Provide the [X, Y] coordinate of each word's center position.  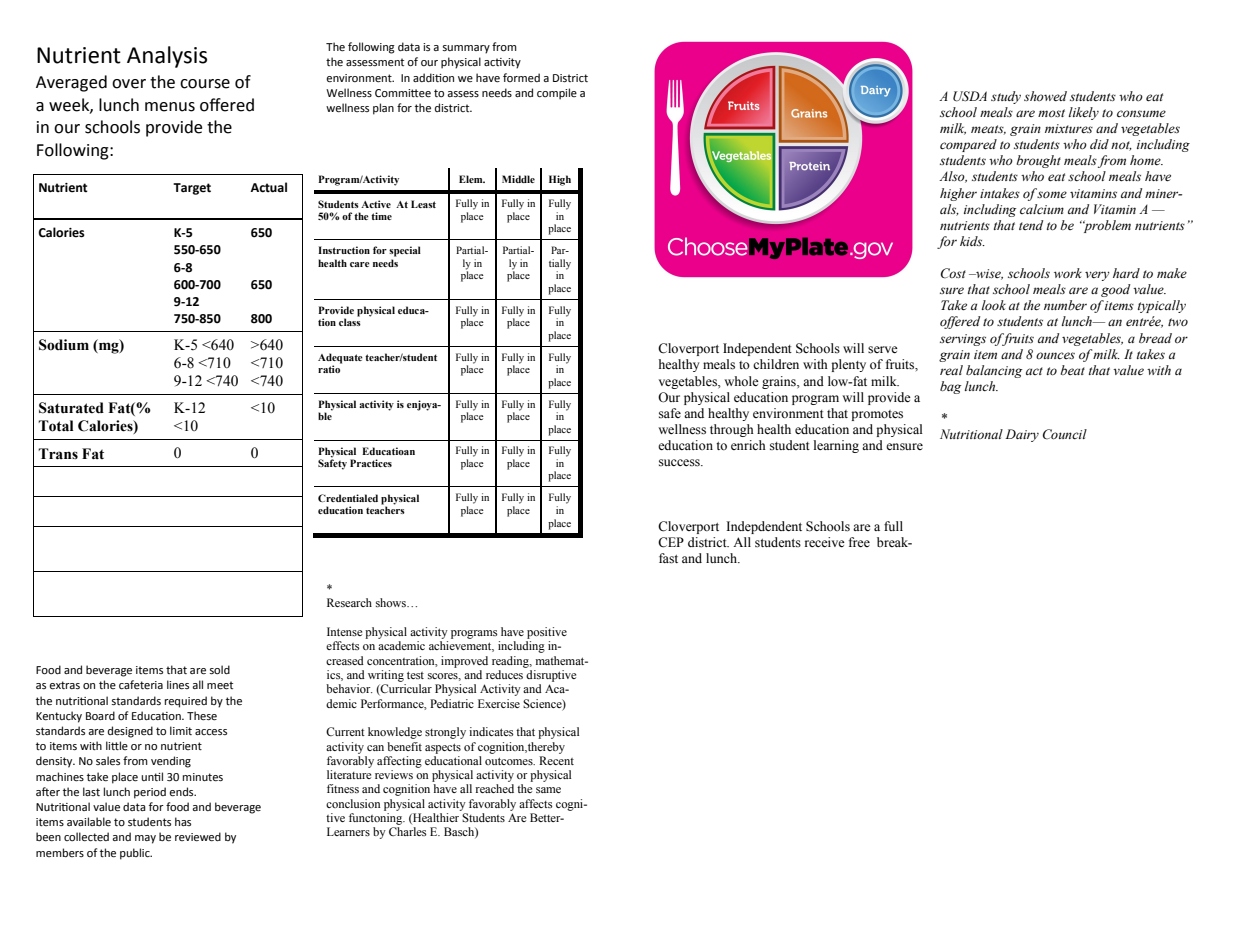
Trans [58, 454]
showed [1045, 96]
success [680, 463]
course [205, 84]
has [183, 821]
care [360, 264]
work [1068, 273]
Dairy [1022, 435]
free [859, 542]
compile [557, 94]
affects [536, 803]
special [405, 251]
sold [220, 669]
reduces [504, 674]
